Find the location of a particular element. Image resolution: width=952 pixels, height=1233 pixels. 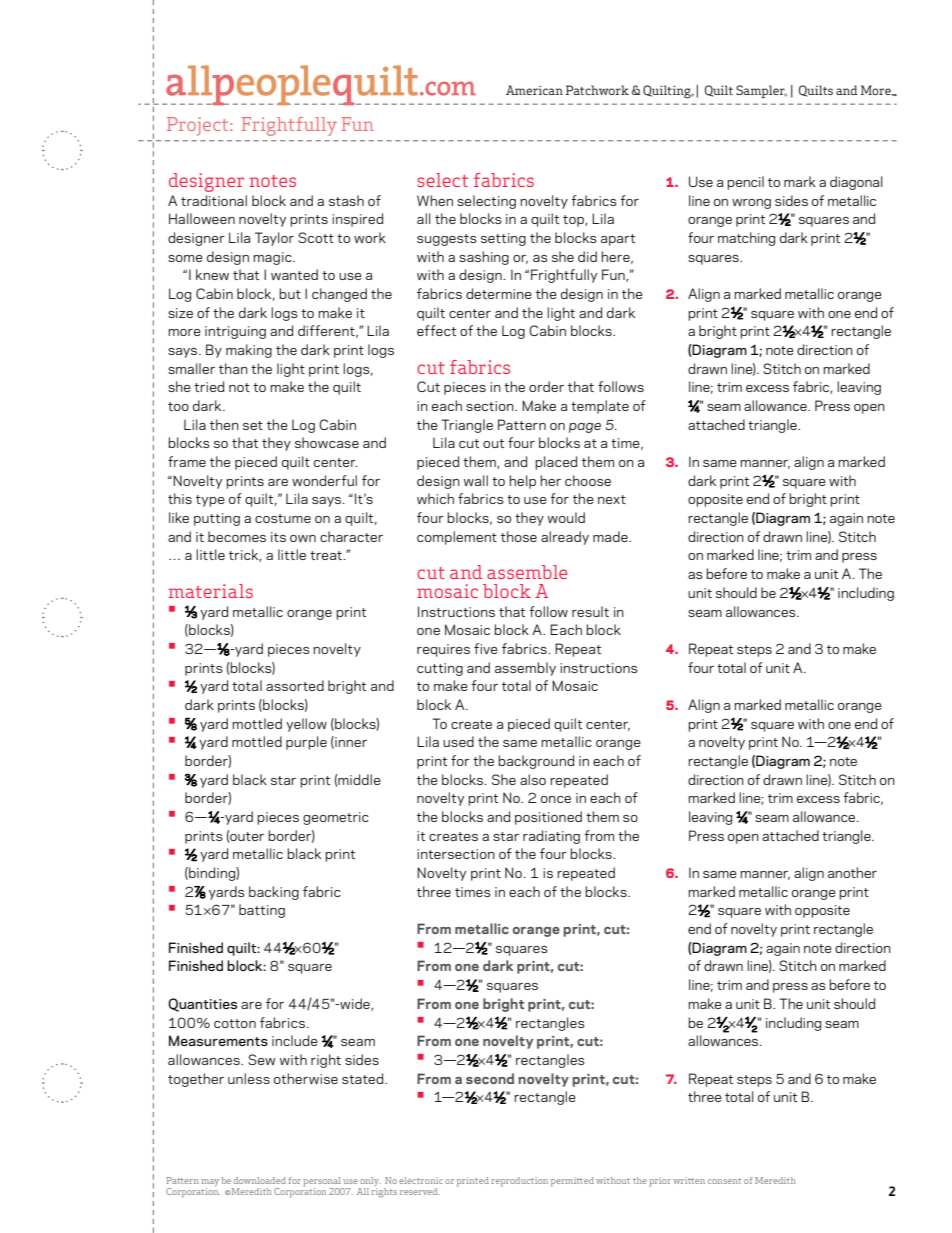

reproduction is located at coordinates (519, 1182).
